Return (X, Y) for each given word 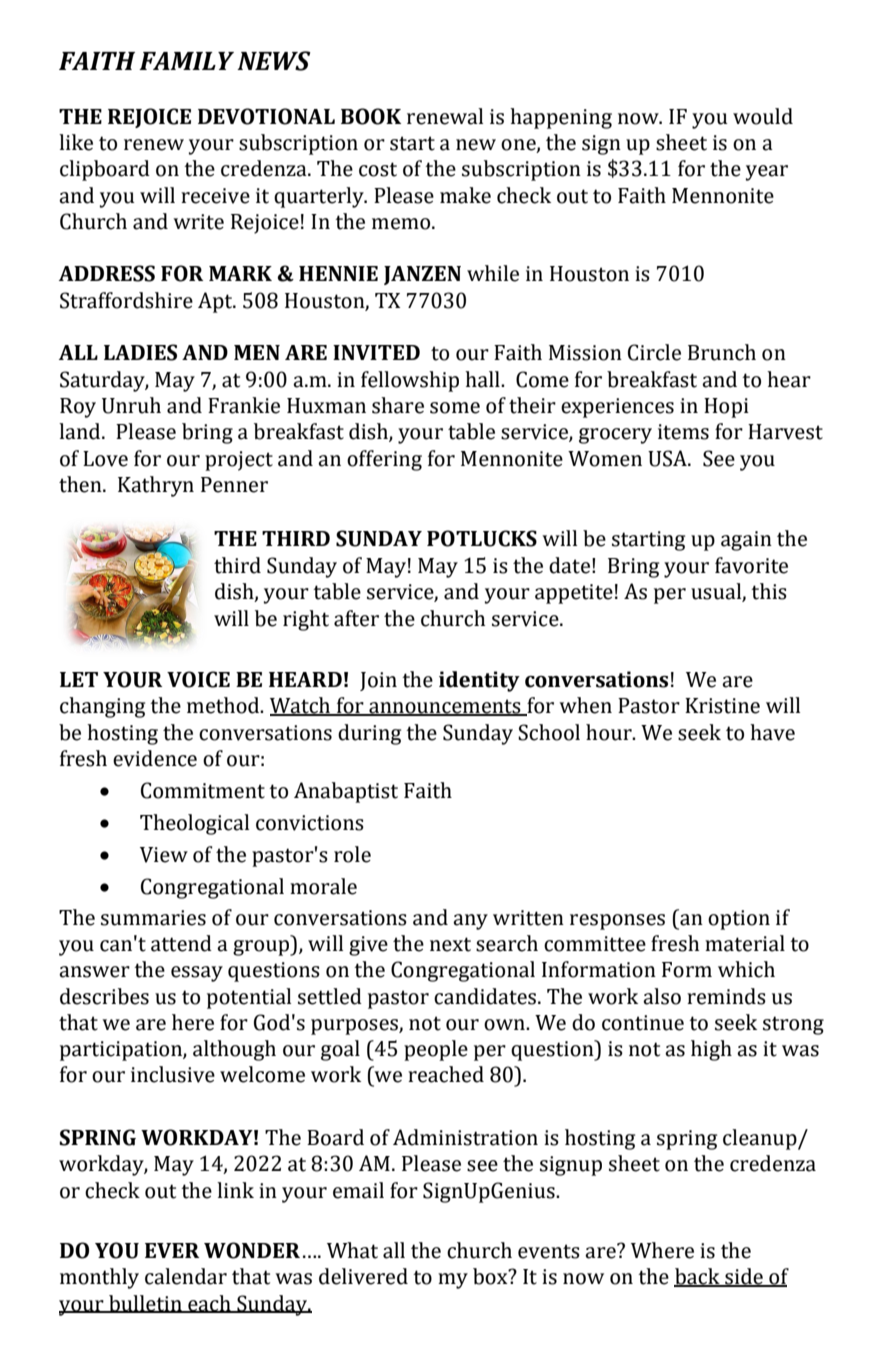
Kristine (722, 706)
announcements (445, 707)
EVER (172, 1250)
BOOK (371, 116)
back (698, 1277)
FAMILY (186, 61)
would (763, 116)
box (491, 1276)
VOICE (198, 679)
